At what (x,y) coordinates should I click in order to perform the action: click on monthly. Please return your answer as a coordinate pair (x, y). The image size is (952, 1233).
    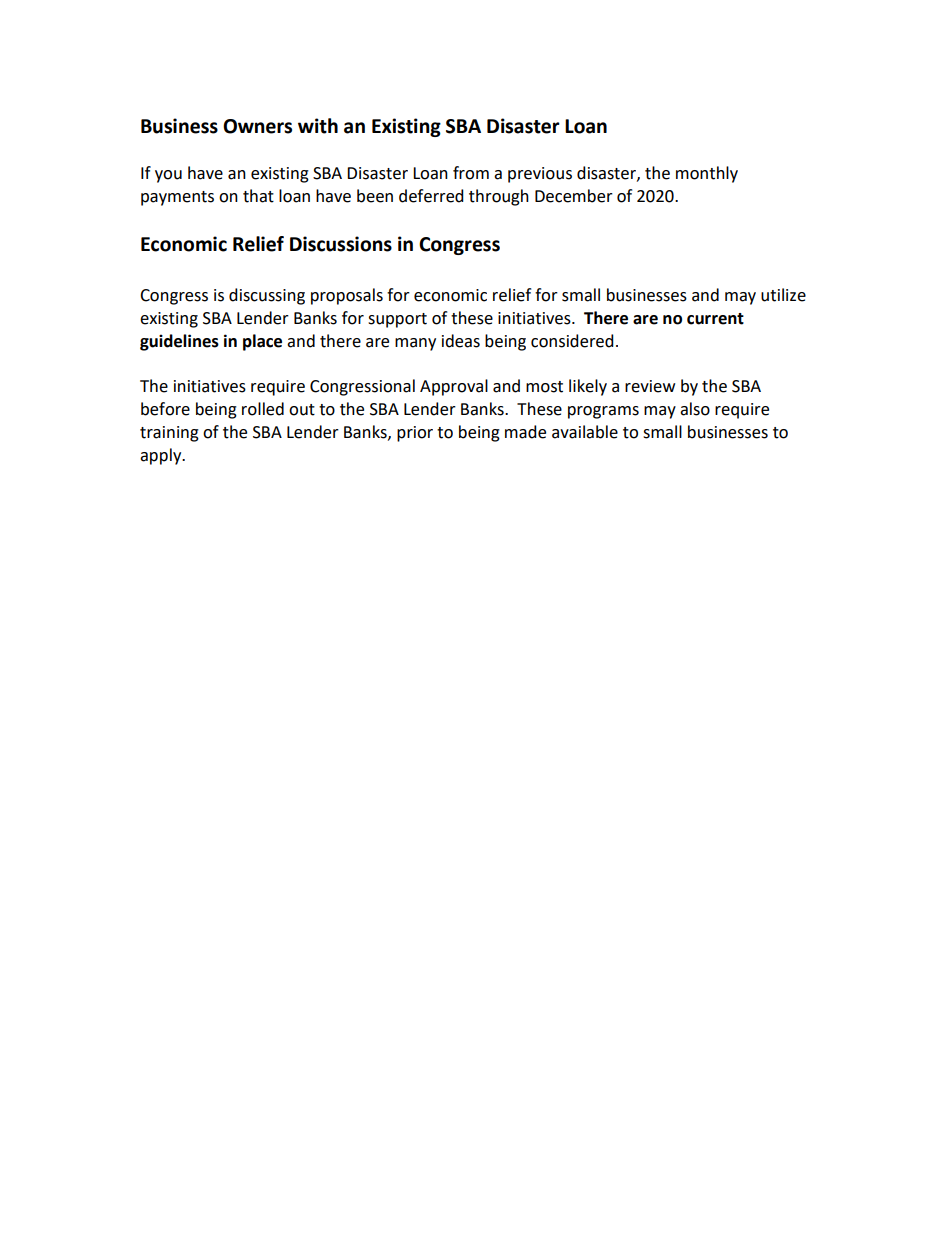
    Looking at the image, I should click on (707, 174).
